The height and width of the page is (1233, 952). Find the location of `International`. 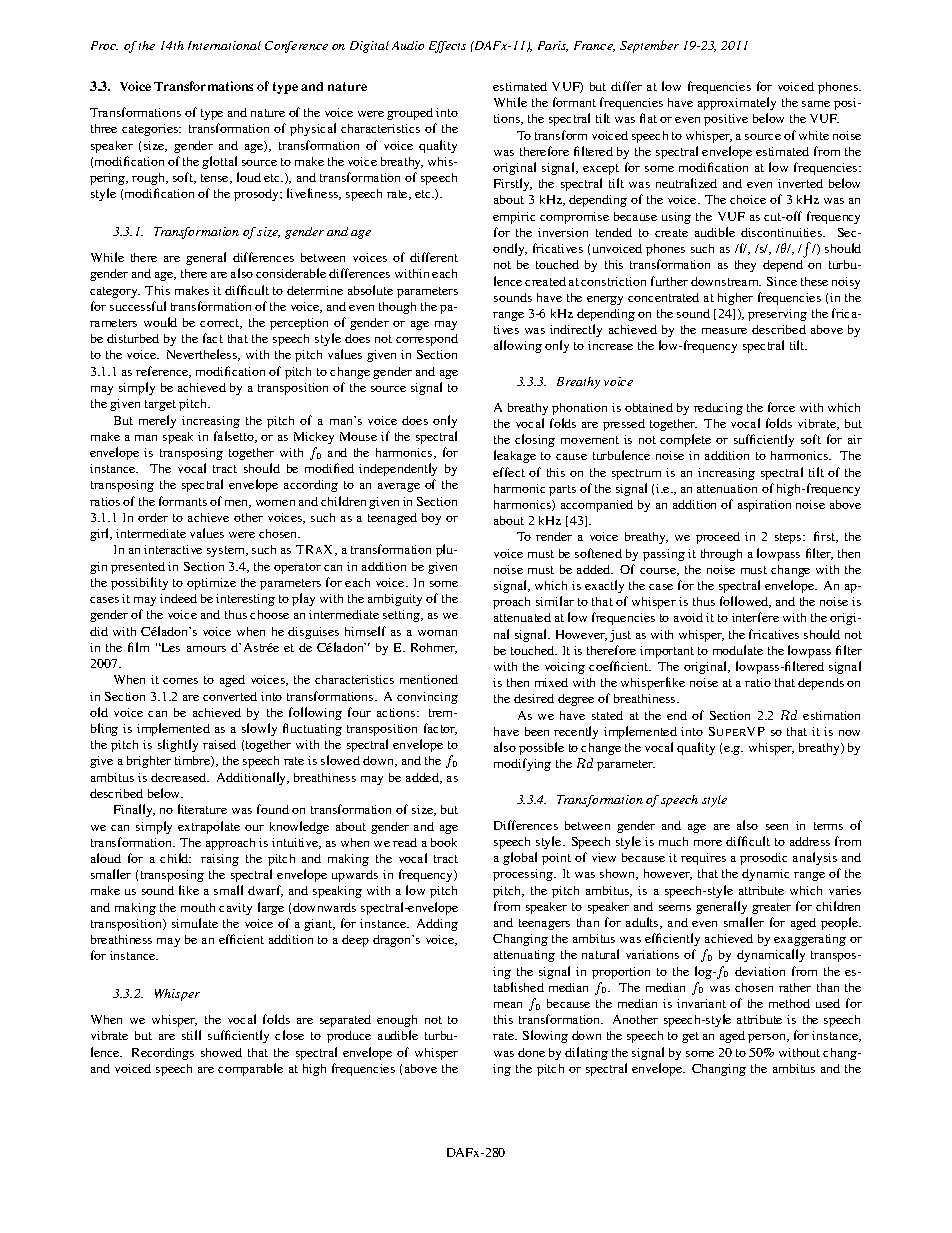

International is located at coordinates (224, 45).
